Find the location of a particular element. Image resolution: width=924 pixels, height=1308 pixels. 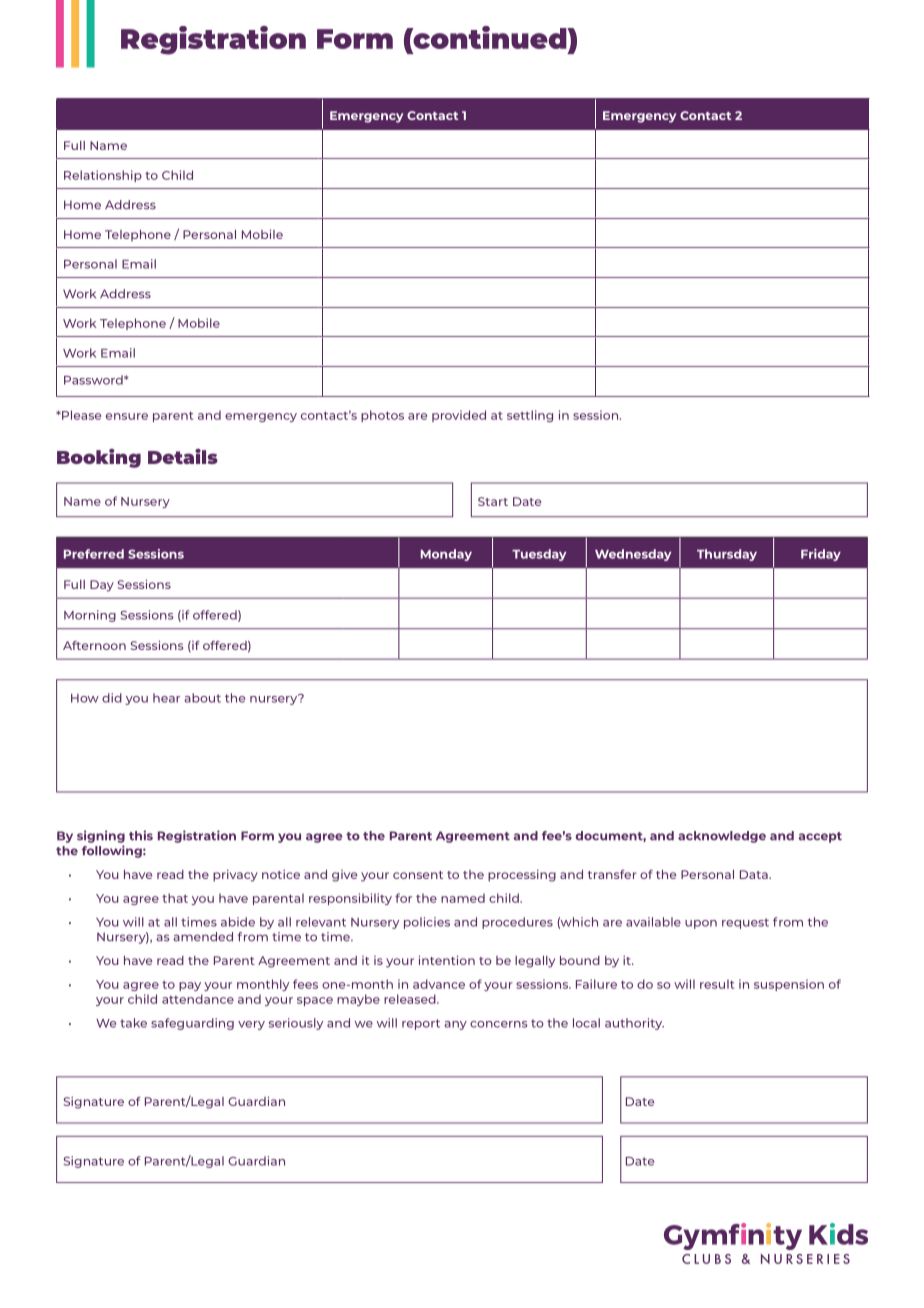

Friday is located at coordinates (821, 555).
